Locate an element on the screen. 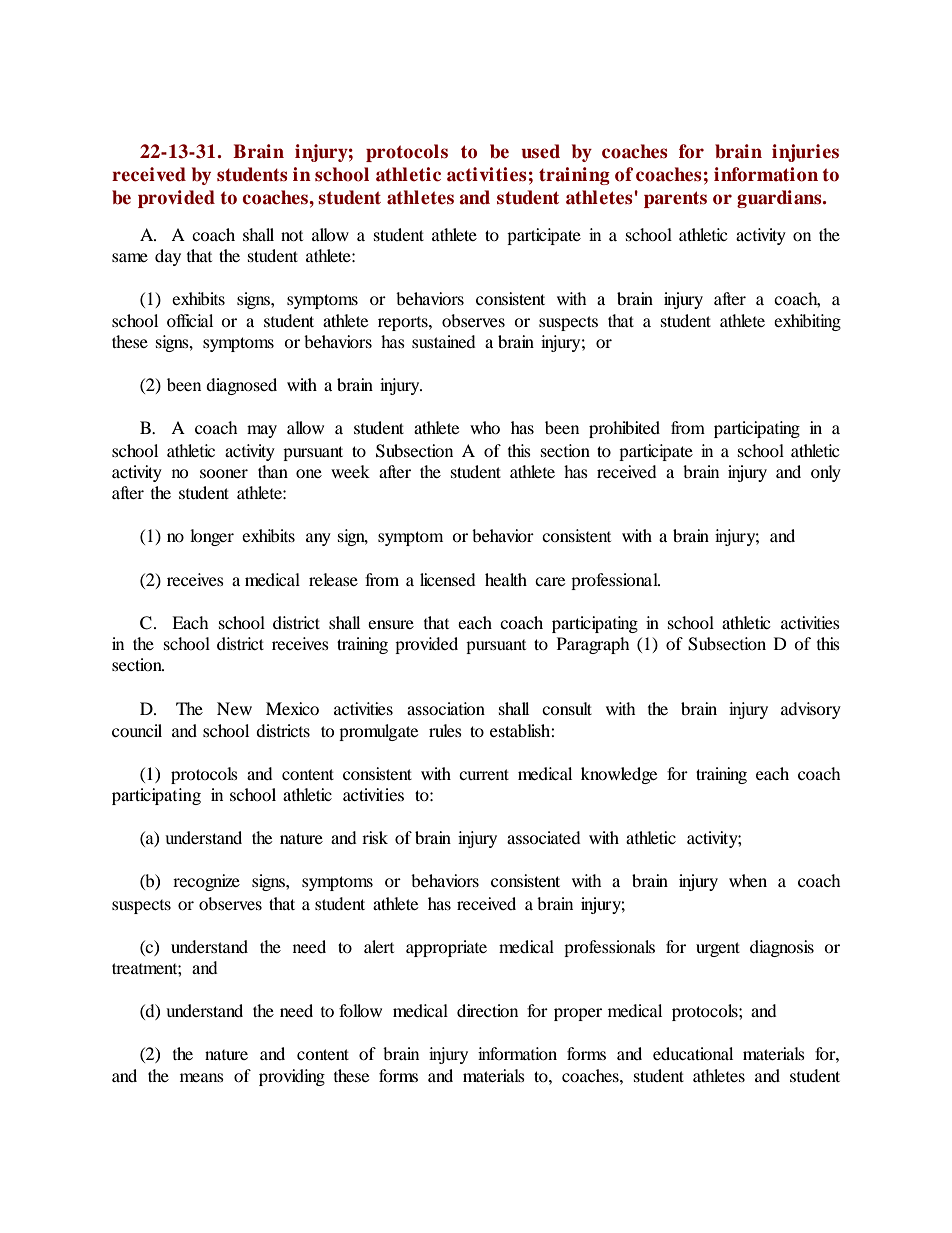 This screenshot has width=952, height=1233. health is located at coordinates (506, 579).
